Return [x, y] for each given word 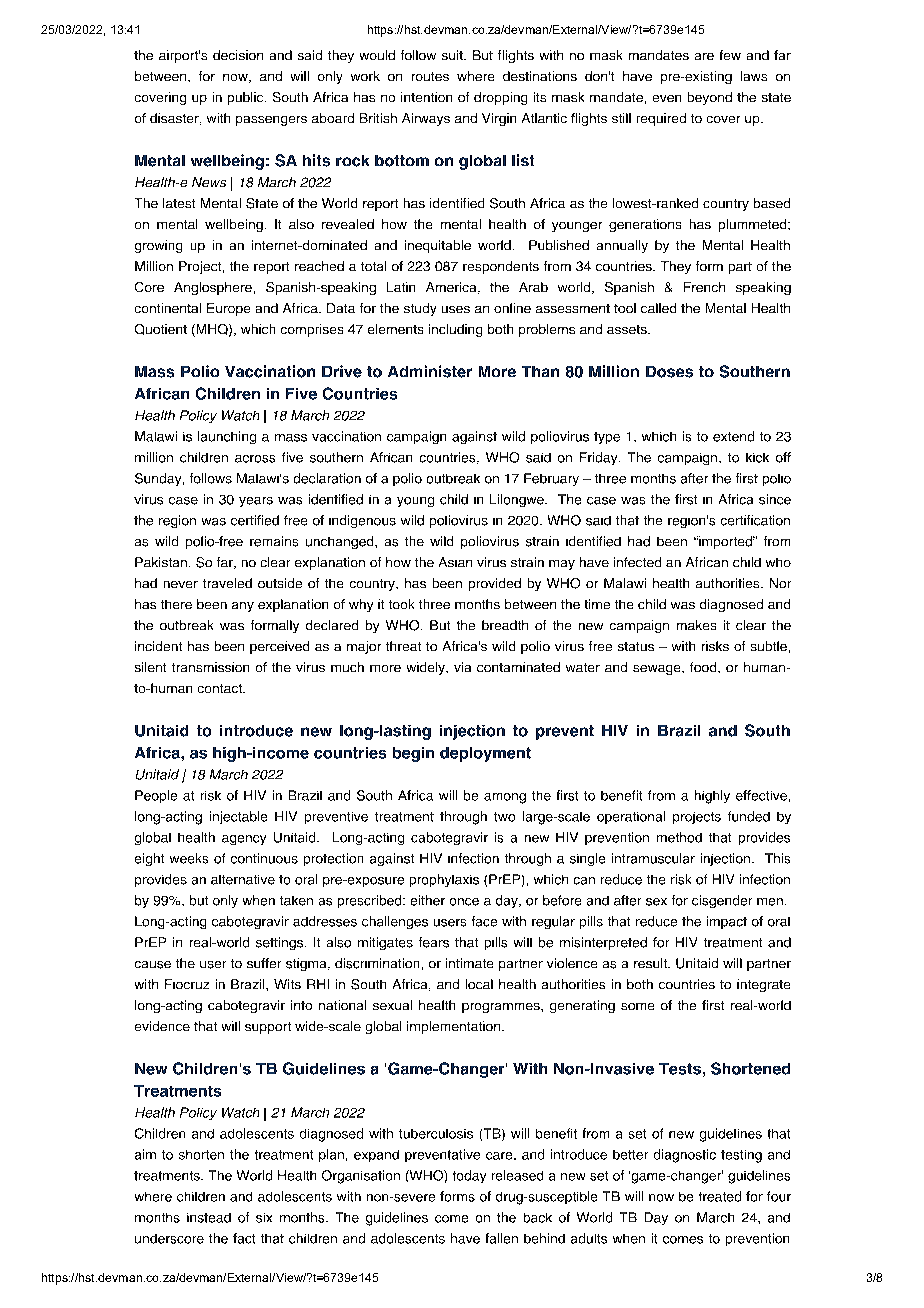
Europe [228, 309]
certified [255, 520]
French [704, 287]
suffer [264, 963]
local [479, 984]
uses [456, 309]
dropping [500, 98]
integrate [763, 985]
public [247, 98]
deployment [485, 754]
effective [761, 795]
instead [209, 1218]
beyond [710, 98]
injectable [238, 817]
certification [755, 520]
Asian [455, 562]
